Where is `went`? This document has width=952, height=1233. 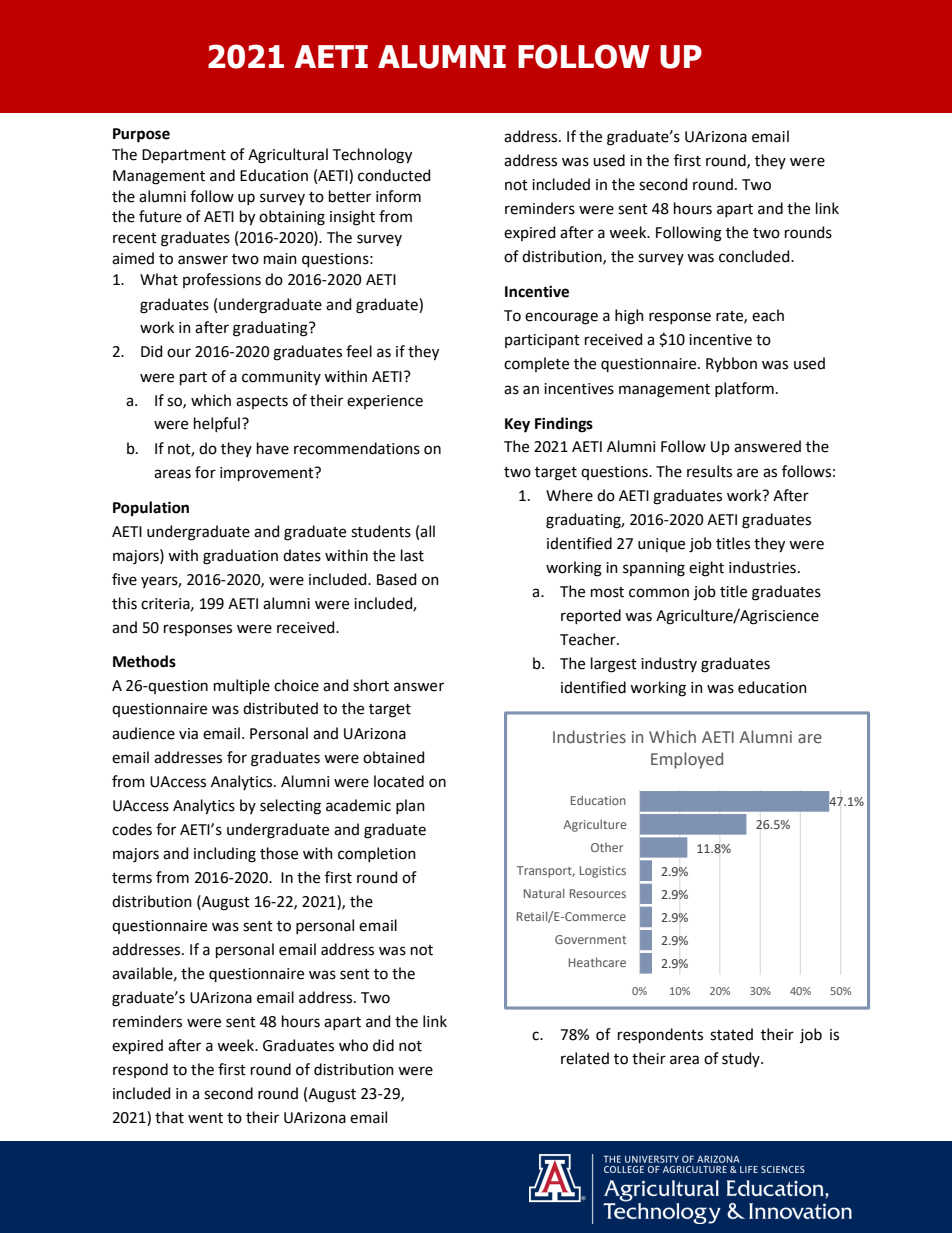
went is located at coordinates (205, 1118).
